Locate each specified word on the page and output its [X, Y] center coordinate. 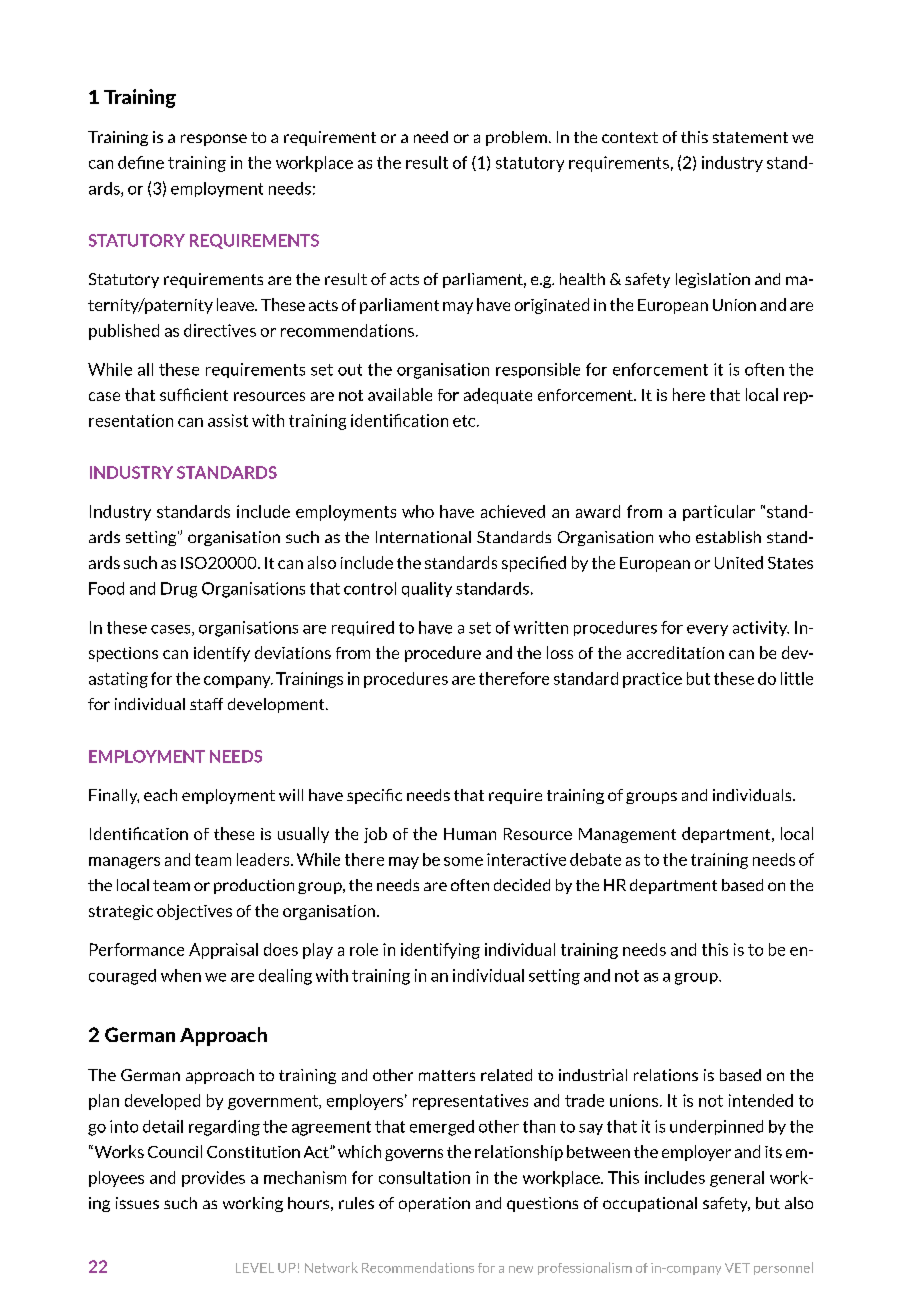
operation [434, 1204]
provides [213, 1179]
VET [737, 1268]
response [214, 140]
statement [750, 137]
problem [516, 138]
